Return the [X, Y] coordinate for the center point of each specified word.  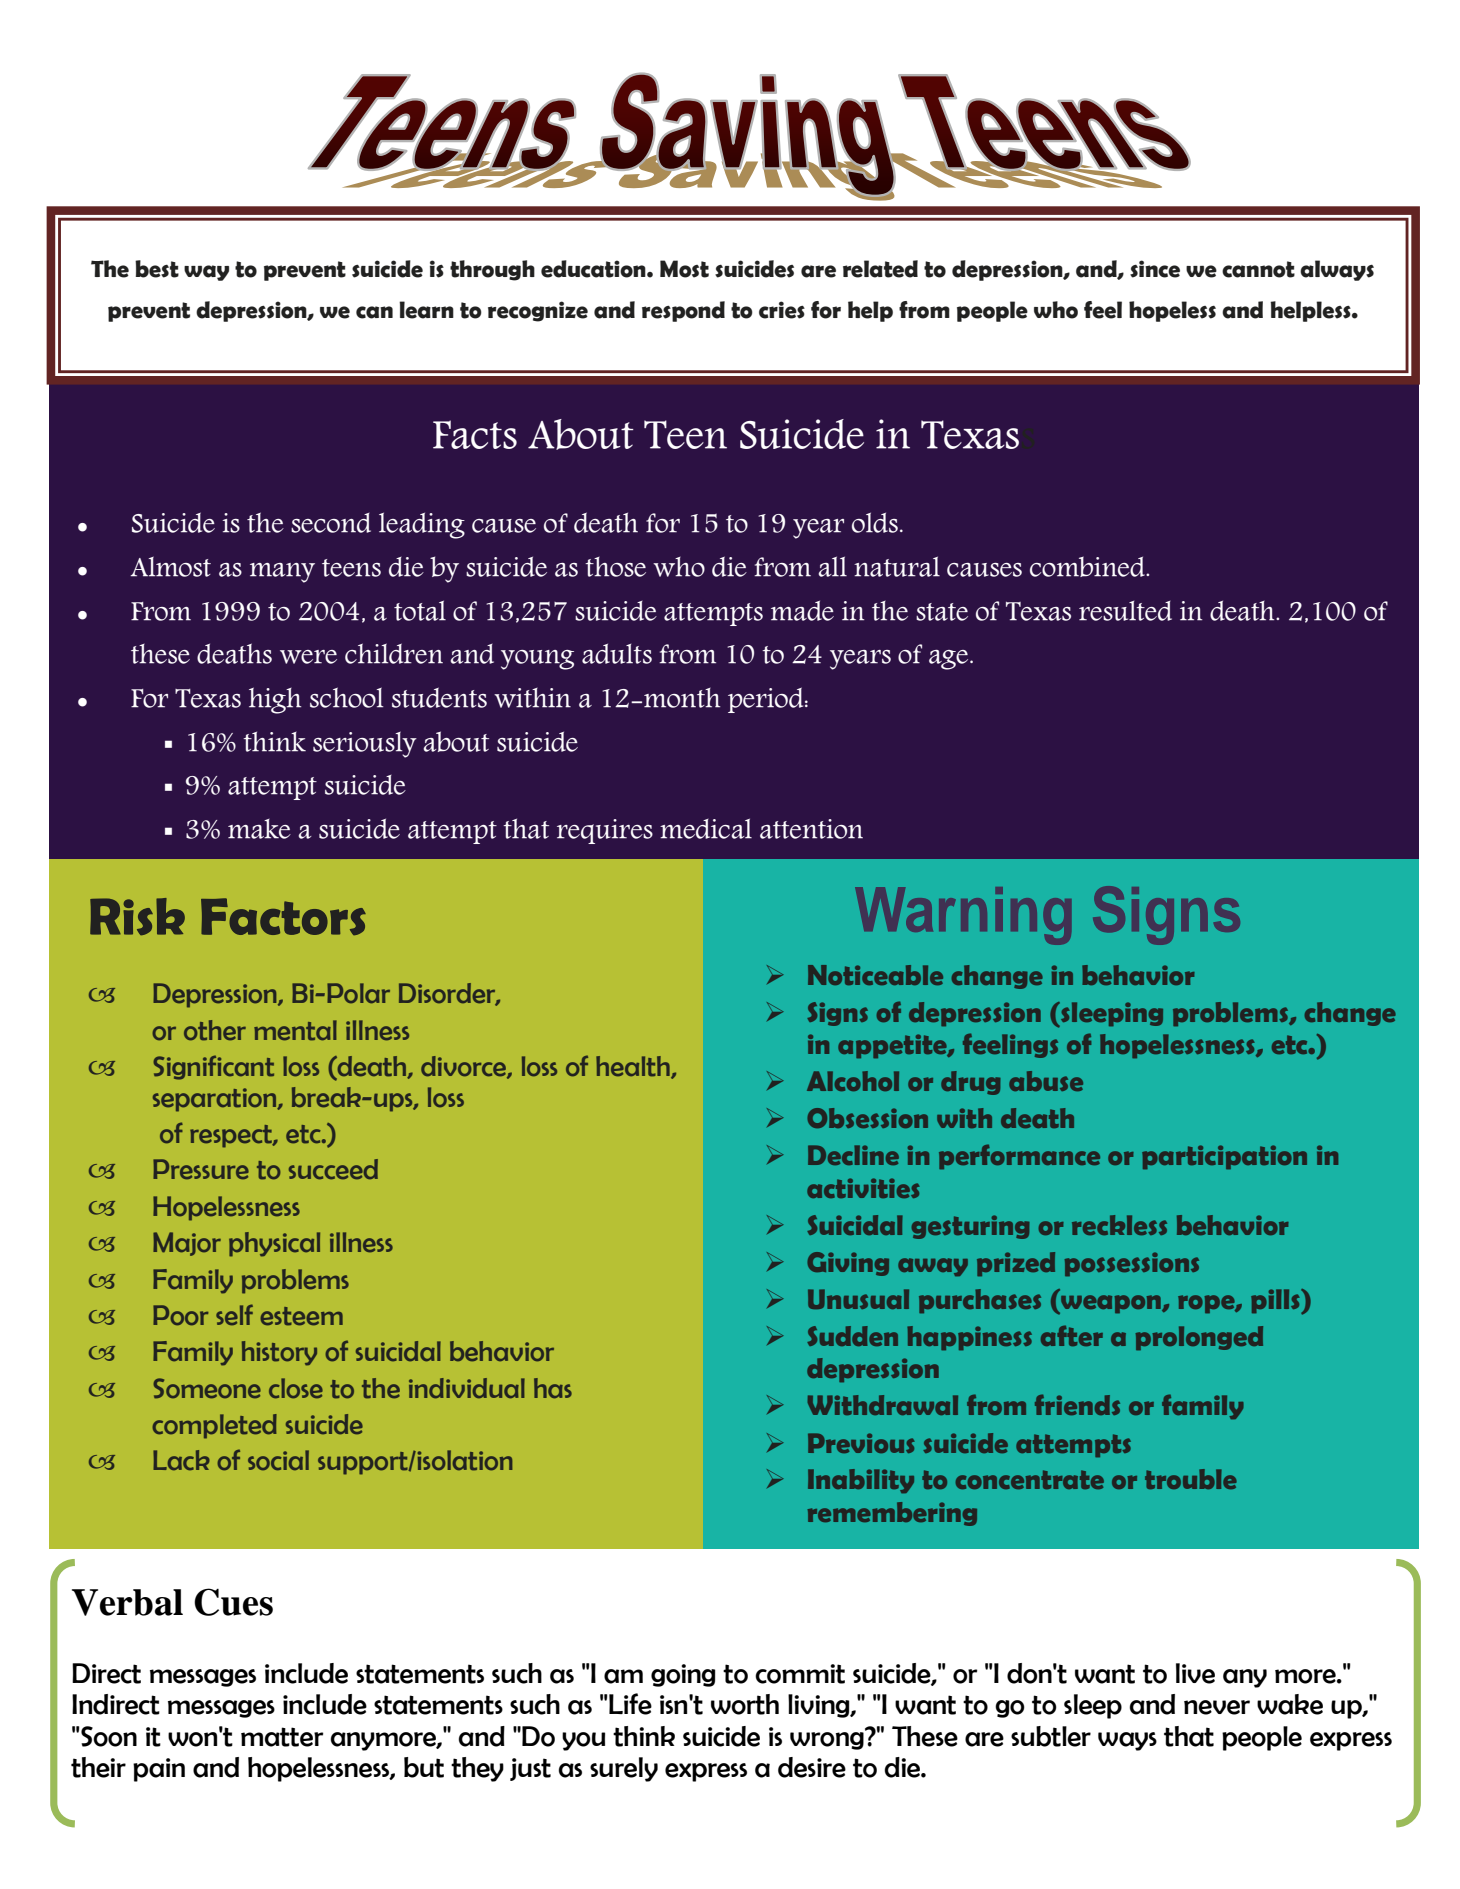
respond [683, 311]
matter [282, 1737]
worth [745, 1704]
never [1217, 1707]
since [1155, 269]
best [157, 269]
